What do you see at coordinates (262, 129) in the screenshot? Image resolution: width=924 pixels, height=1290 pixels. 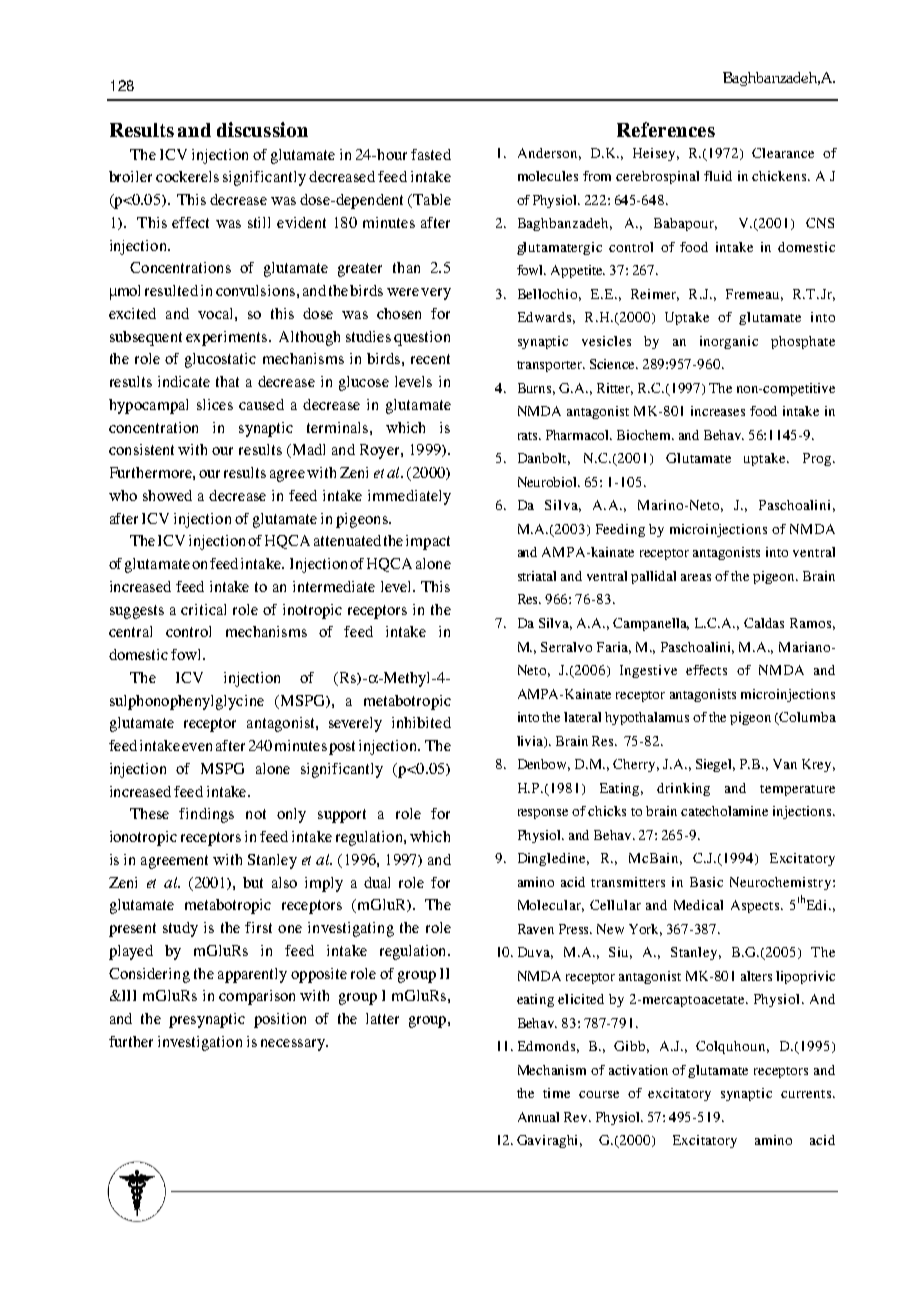 I see `discussion` at bounding box center [262, 129].
